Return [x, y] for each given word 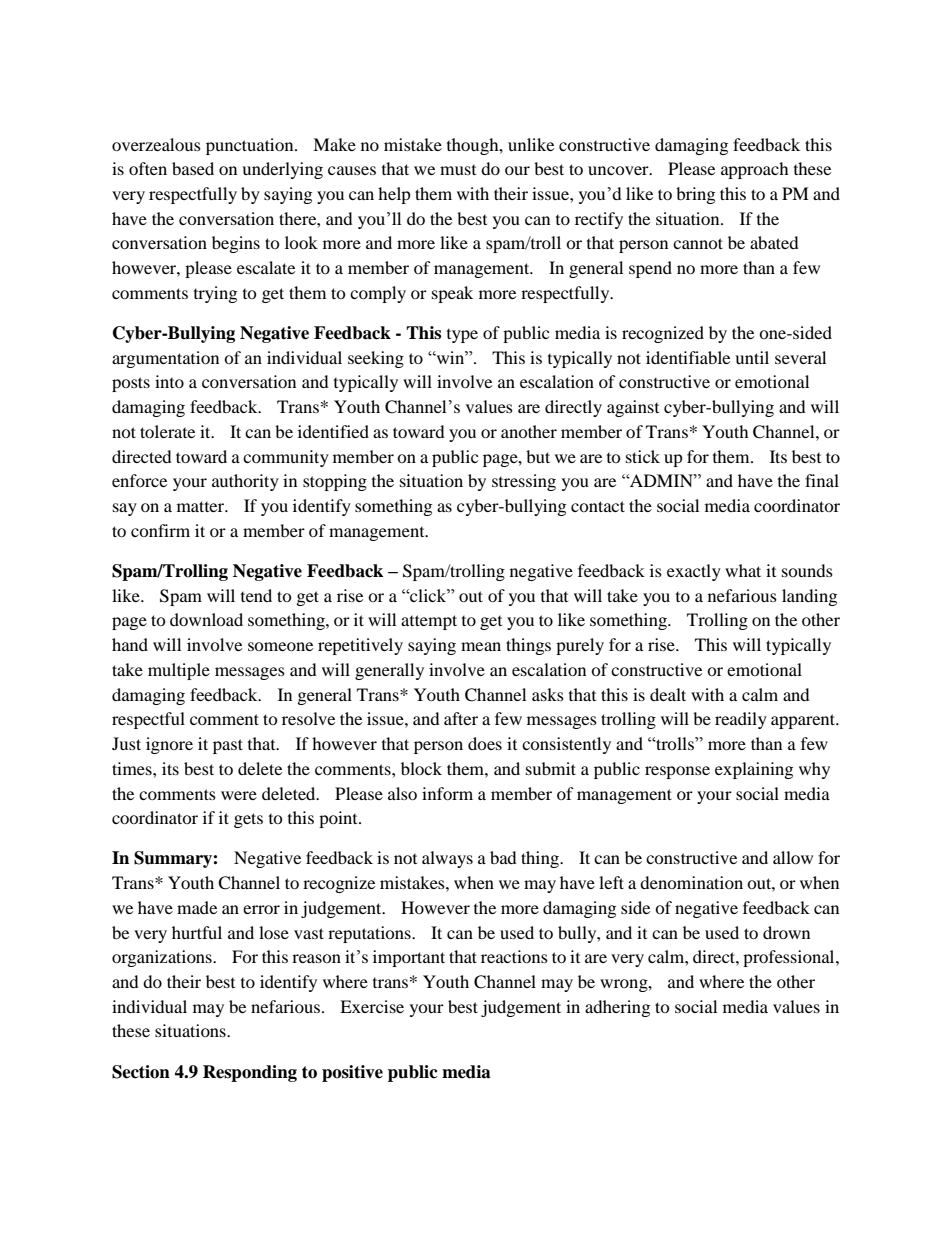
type [462, 336]
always [447, 859]
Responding [250, 1073]
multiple [179, 671]
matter [202, 506]
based [193, 168]
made [197, 907]
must [458, 170]
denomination [691, 882]
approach [755, 170]
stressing [524, 482]
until [752, 357]
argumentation [165, 359]
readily [741, 720]
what [743, 570]
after [461, 718]
